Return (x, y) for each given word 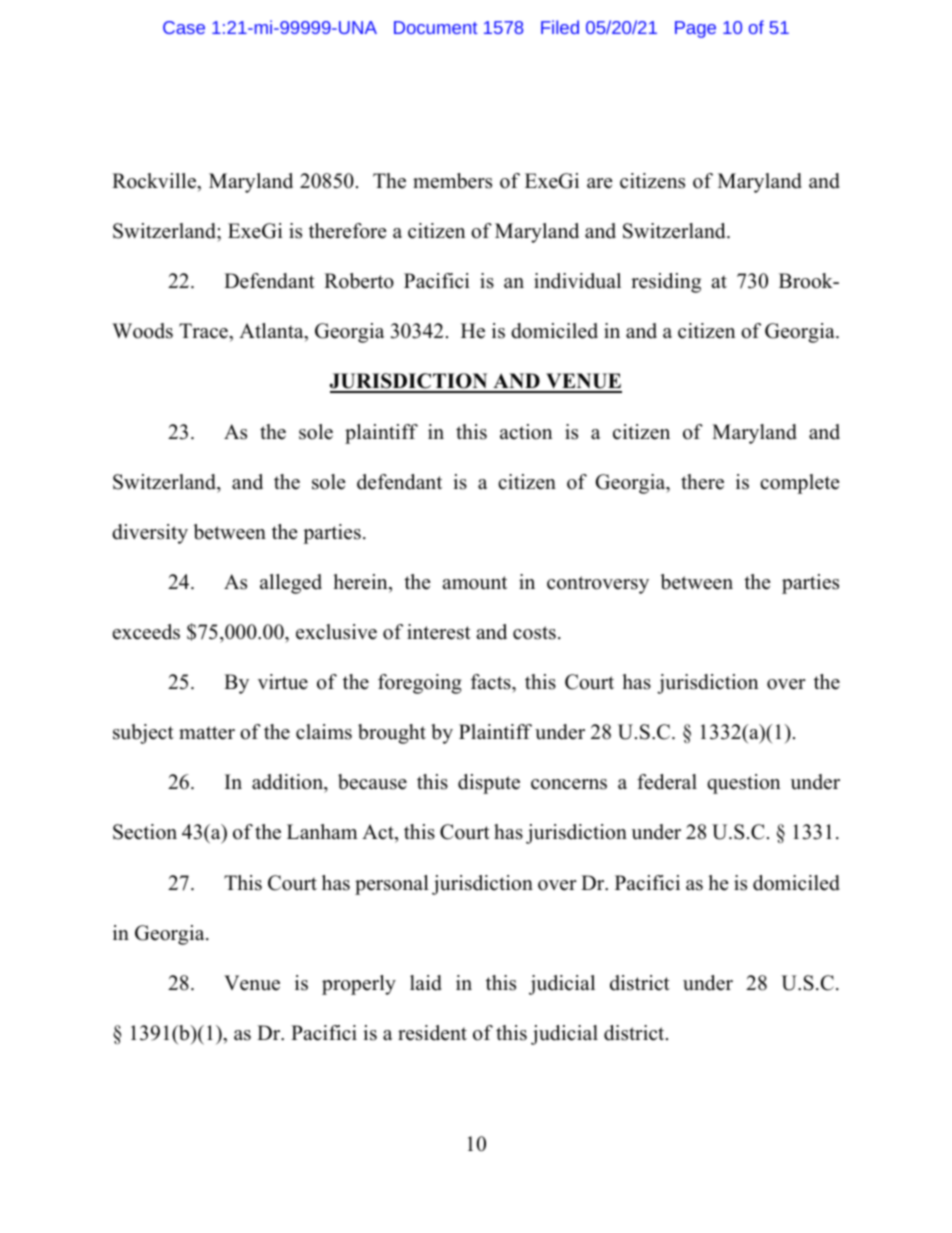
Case (184, 27)
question (744, 784)
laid (426, 983)
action (526, 432)
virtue (283, 682)
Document (435, 27)
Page (695, 29)
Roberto (359, 281)
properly (359, 985)
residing (666, 283)
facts (492, 682)
